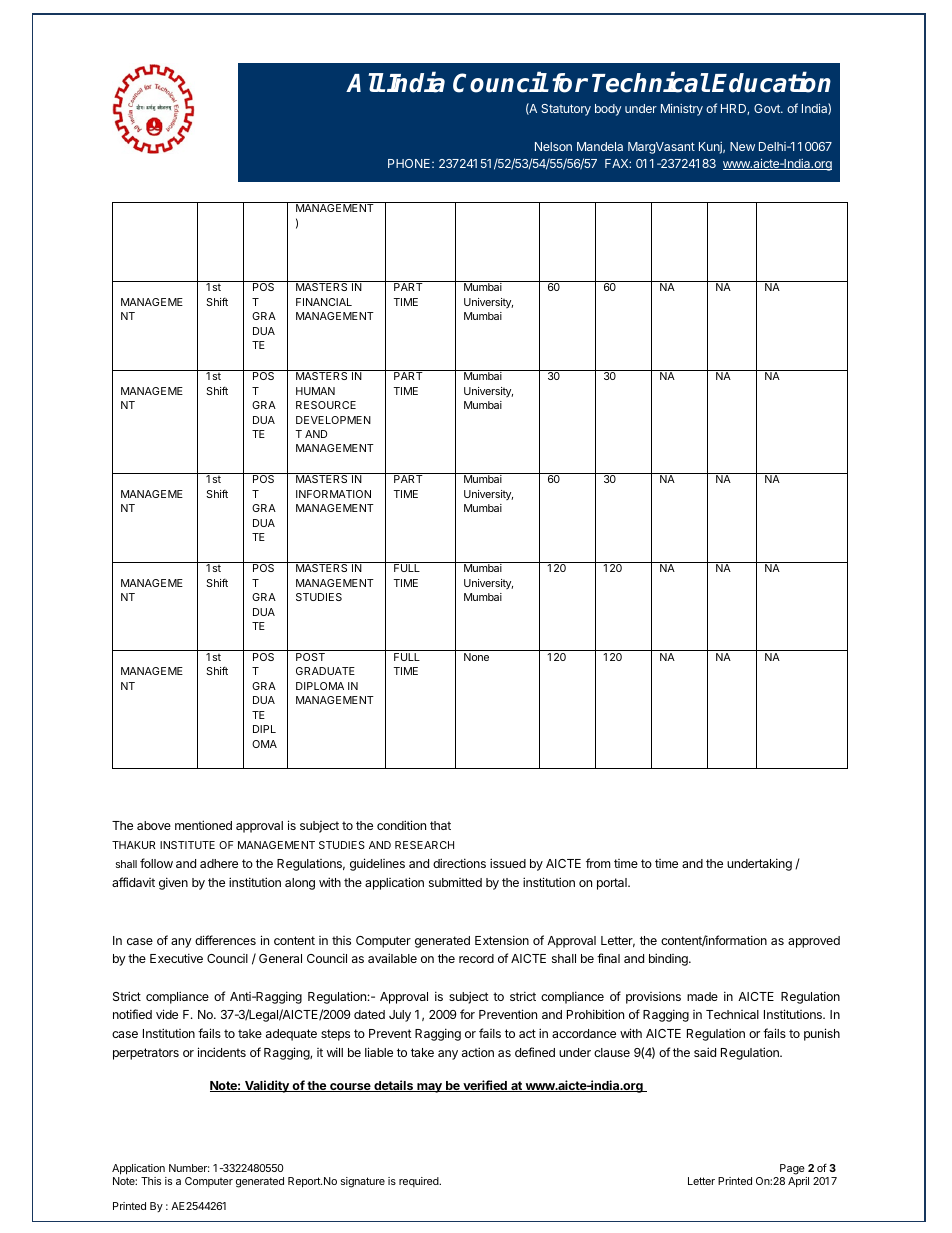 The width and height of the page is (952, 1233). What do you see at coordinates (267, 1086) in the page?
I see `Validity` at bounding box center [267, 1086].
